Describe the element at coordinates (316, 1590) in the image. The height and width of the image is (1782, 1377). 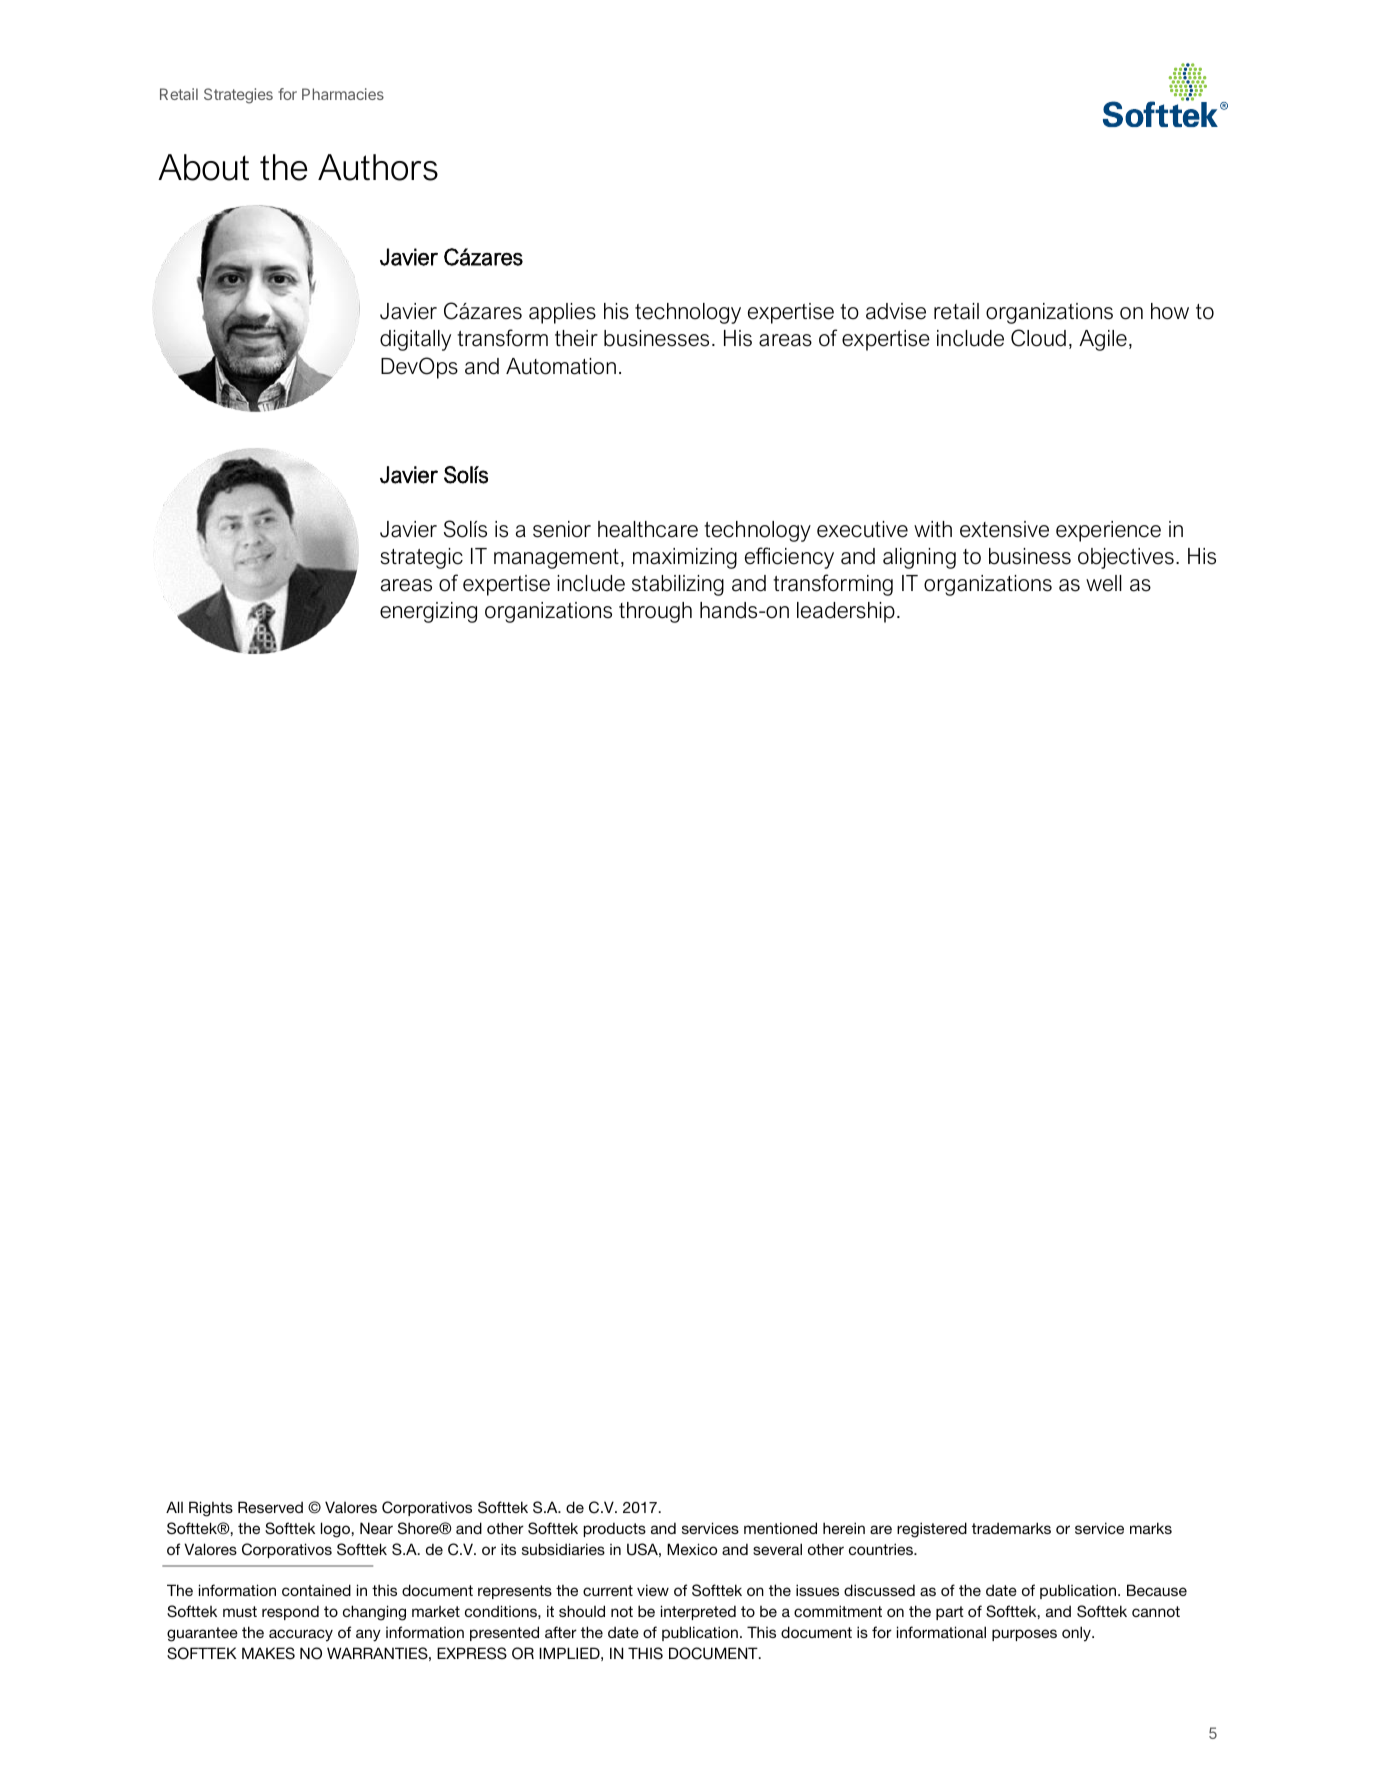
I see `contained` at that location.
